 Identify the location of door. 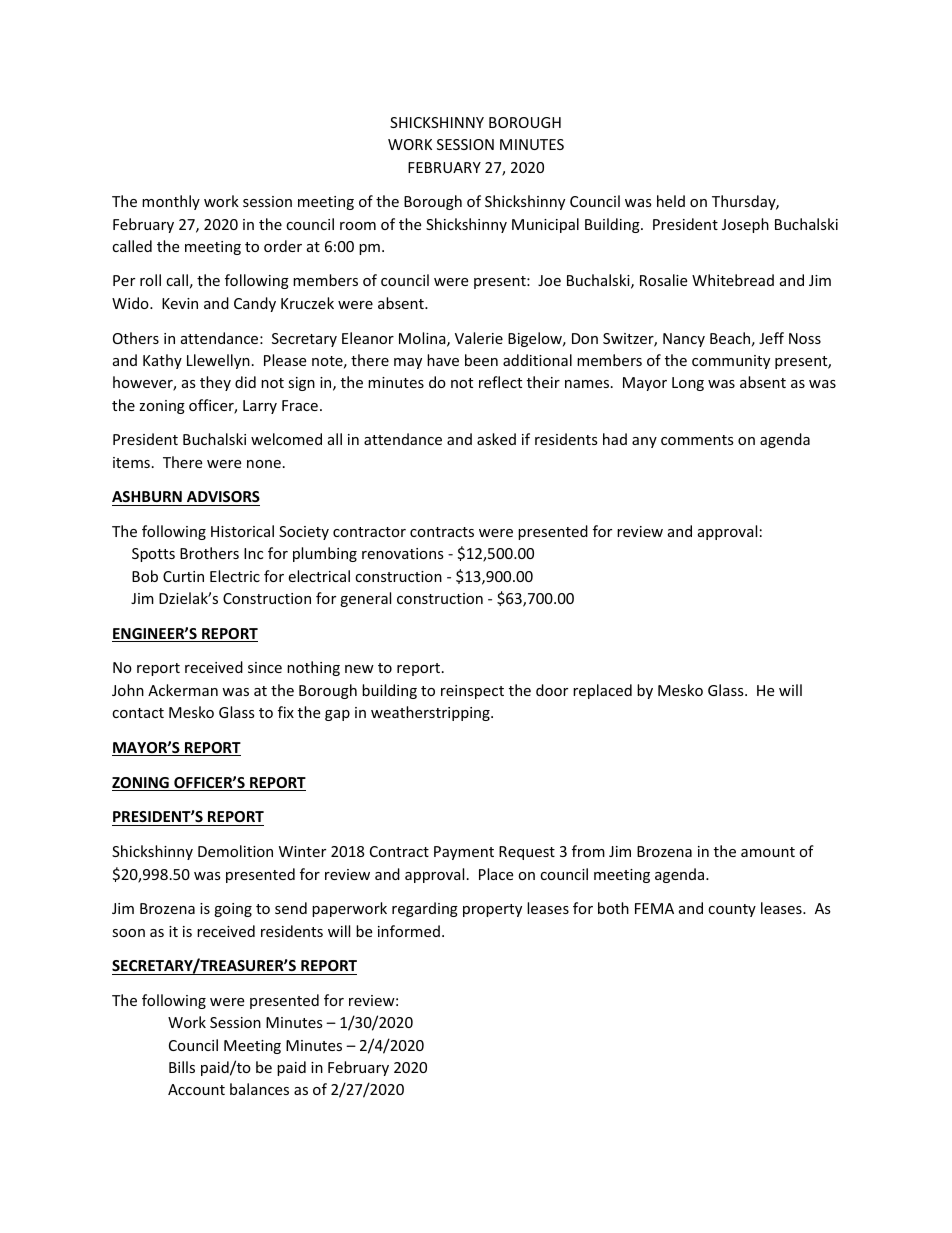
(552, 690).
